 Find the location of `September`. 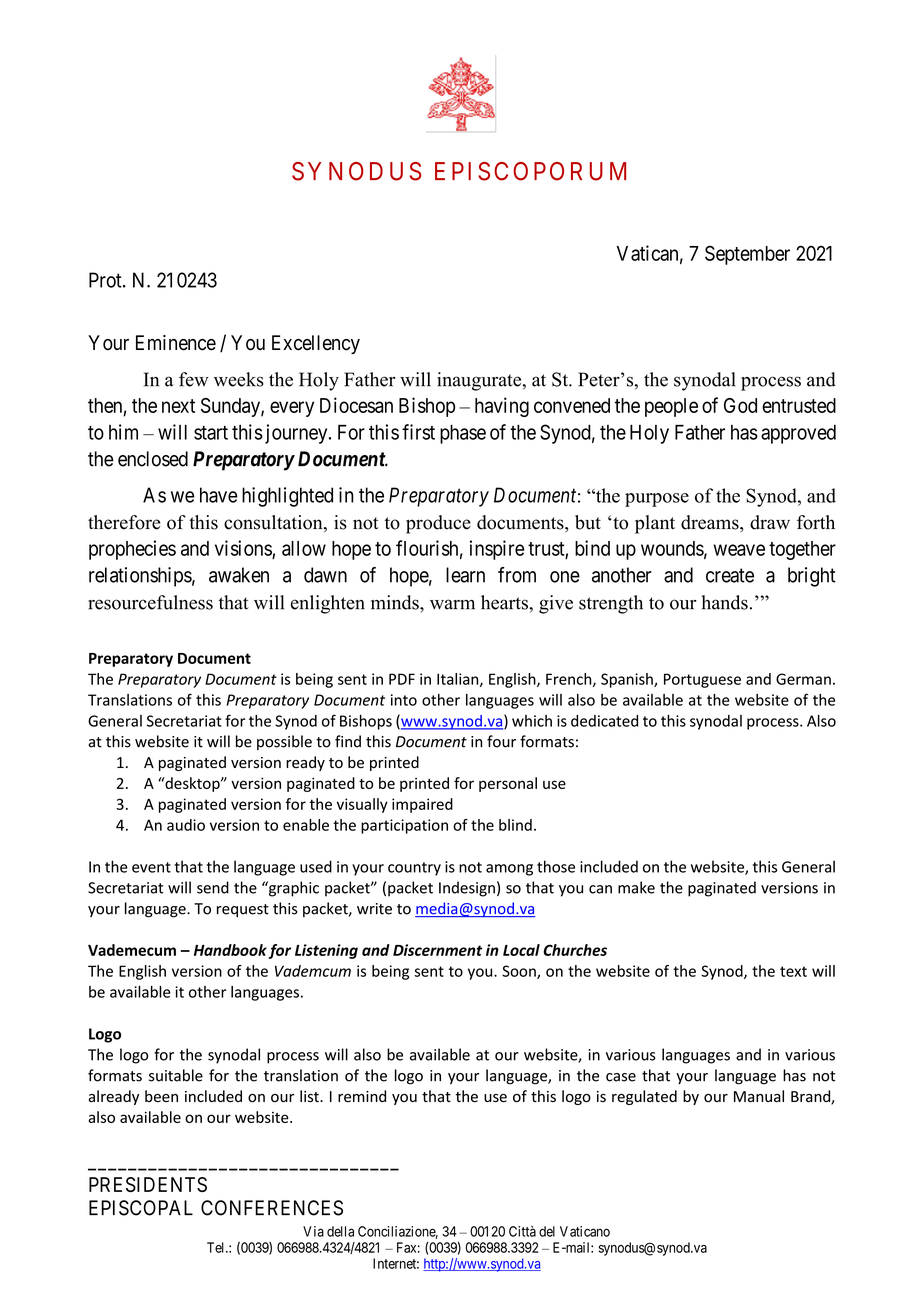

September is located at coordinates (747, 255).
